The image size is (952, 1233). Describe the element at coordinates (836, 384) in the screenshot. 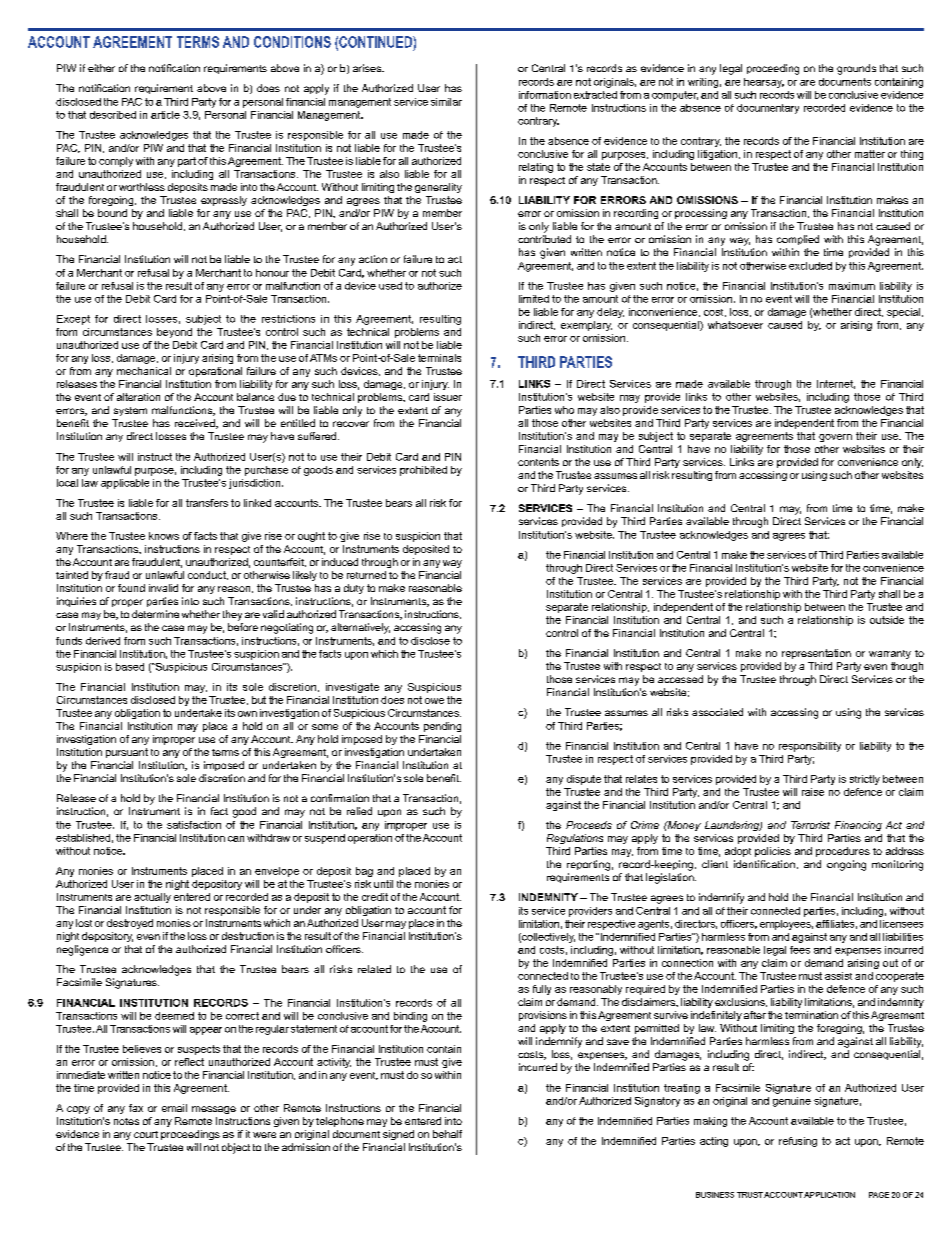

I see `Internet` at that location.
